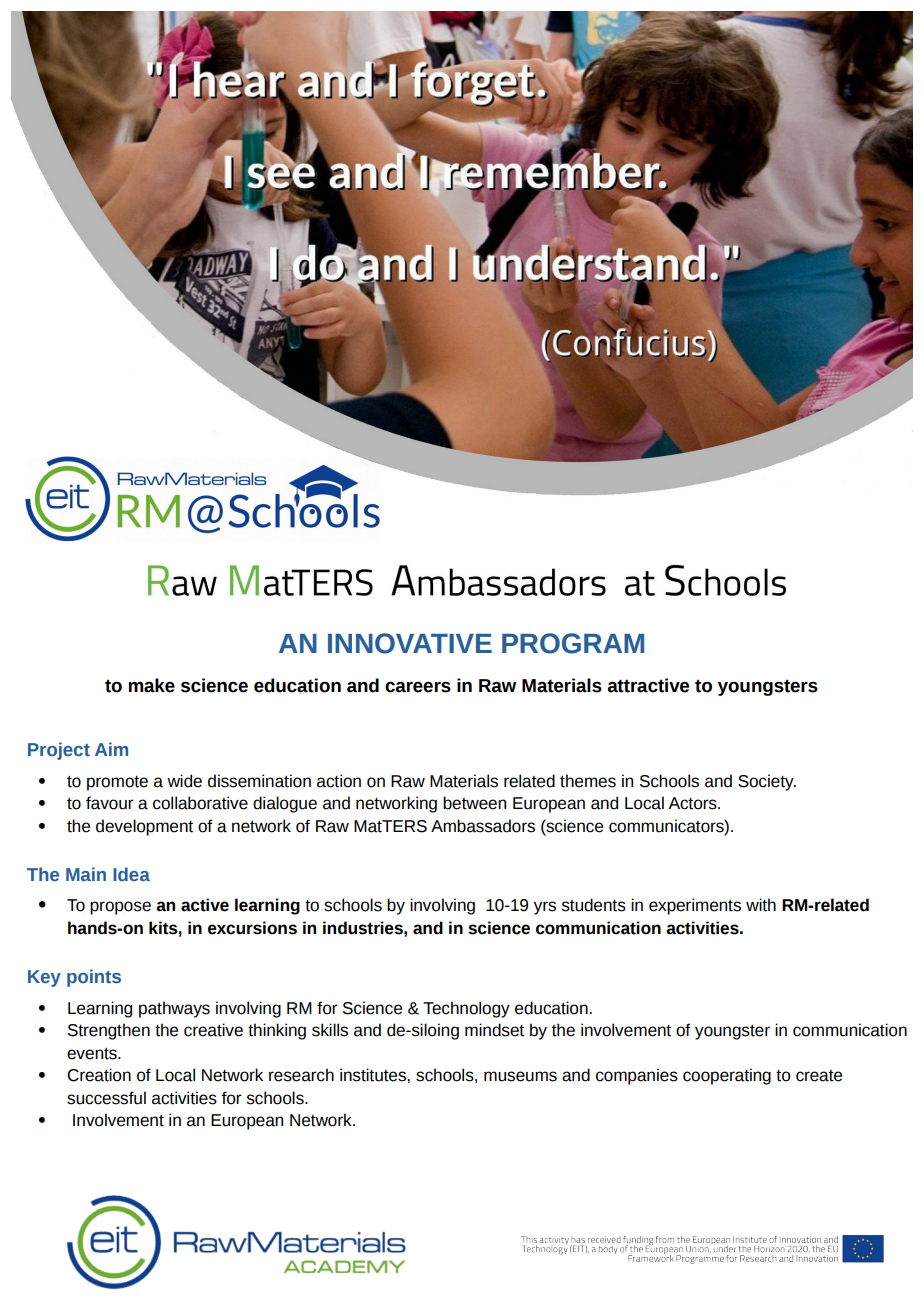 The height and width of the screenshot is (1307, 924). Describe the element at coordinates (573, 643) in the screenshot. I see `PROGRAM` at that location.
